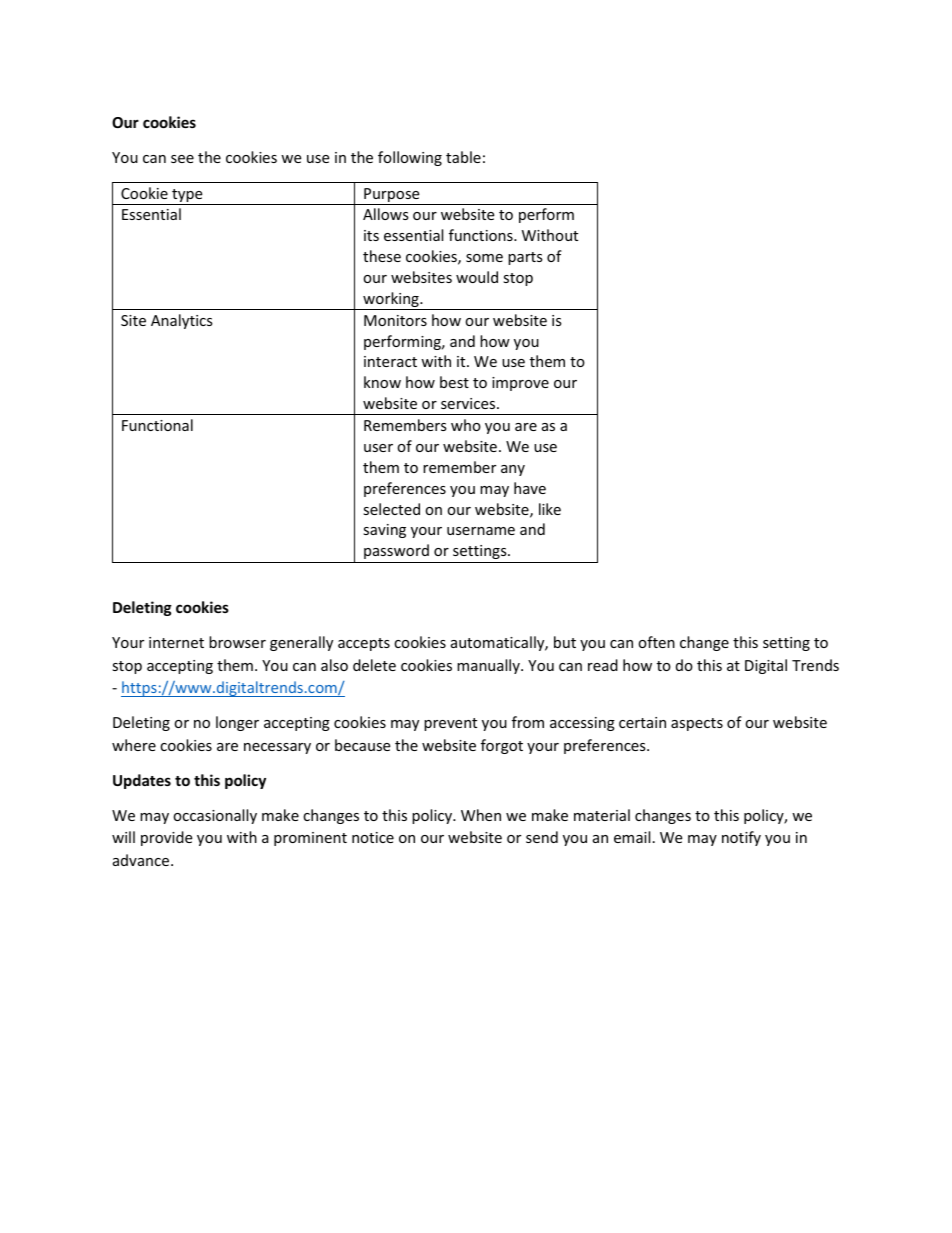  I want to click on selected, so click(391, 509).
